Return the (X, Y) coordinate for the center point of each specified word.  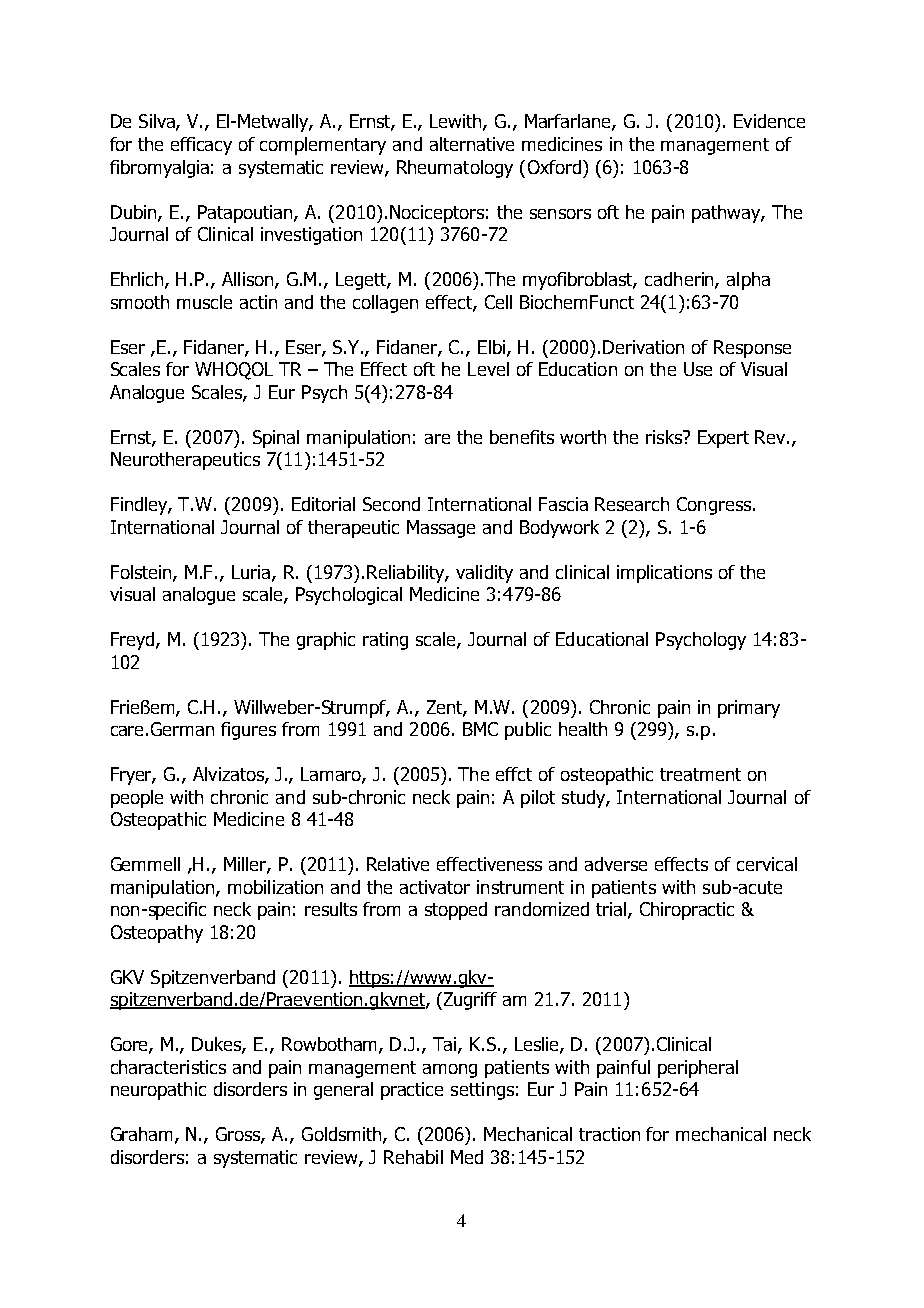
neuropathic (158, 1091)
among (450, 1071)
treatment (700, 774)
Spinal (276, 439)
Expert (723, 439)
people (137, 799)
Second (391, 504)
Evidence (769, 121)
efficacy (201, 146)
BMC (480, 729)
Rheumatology (455, 169)
